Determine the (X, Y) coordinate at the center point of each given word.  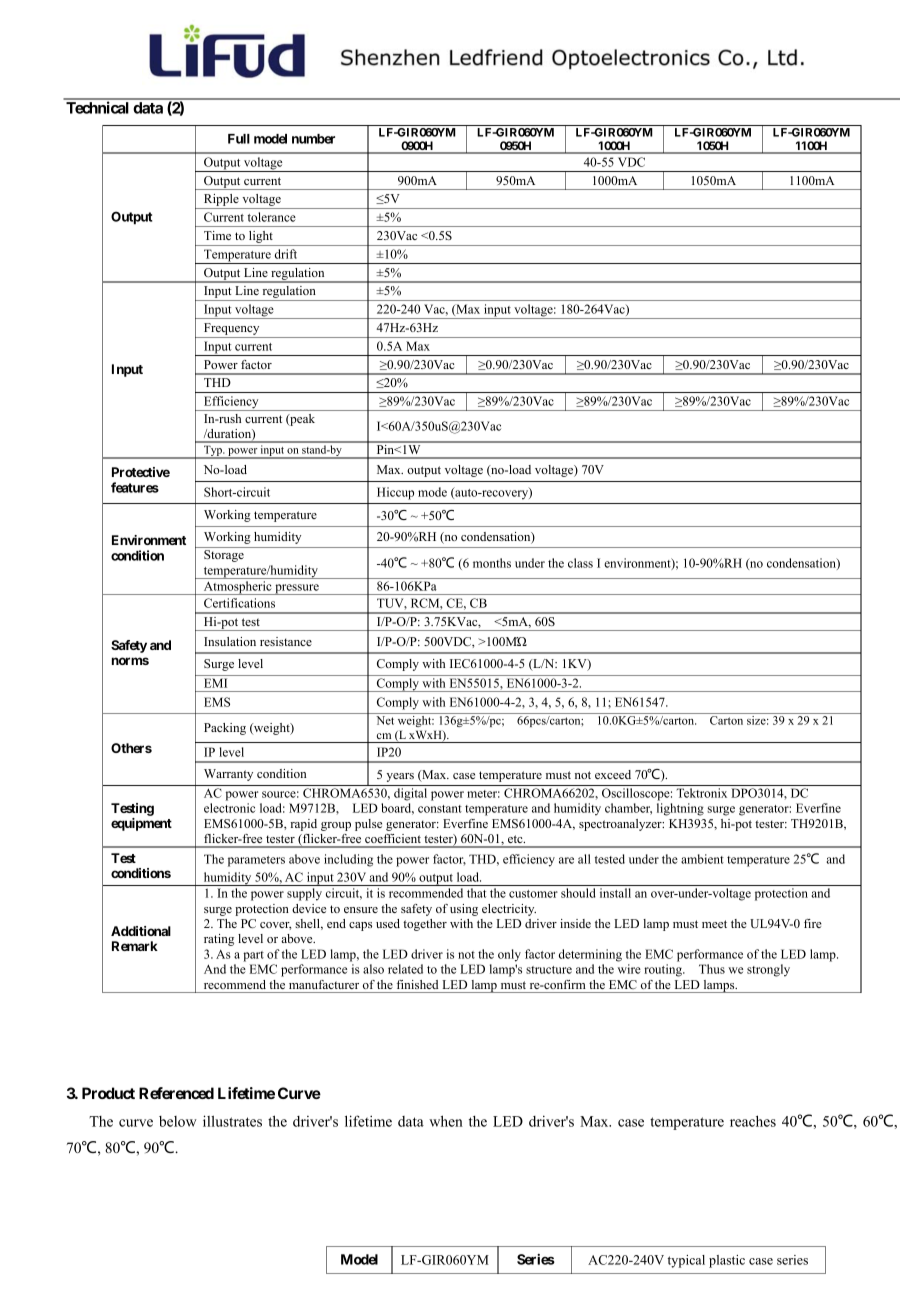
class (580, 563)
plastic (727, 1261)
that (477, 893)
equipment (141, 824)
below (178, 1121)
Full (239, 139)
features (135, 487)
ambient (702, 859)
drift (286, 254)
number (313, 139)
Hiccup (395, 493)
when (446, 1121)
